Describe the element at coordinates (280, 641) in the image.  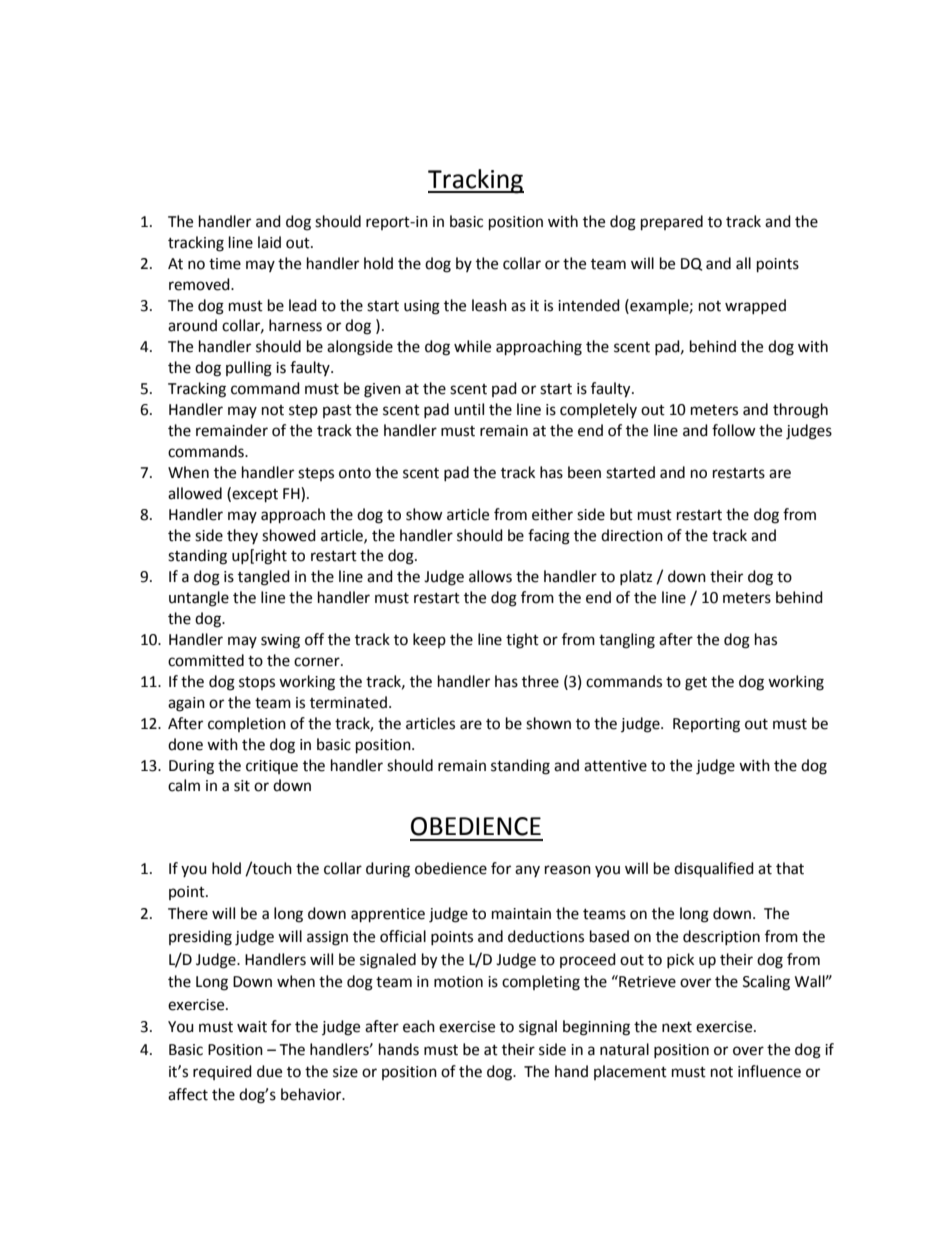
I see `swing` at that location.
